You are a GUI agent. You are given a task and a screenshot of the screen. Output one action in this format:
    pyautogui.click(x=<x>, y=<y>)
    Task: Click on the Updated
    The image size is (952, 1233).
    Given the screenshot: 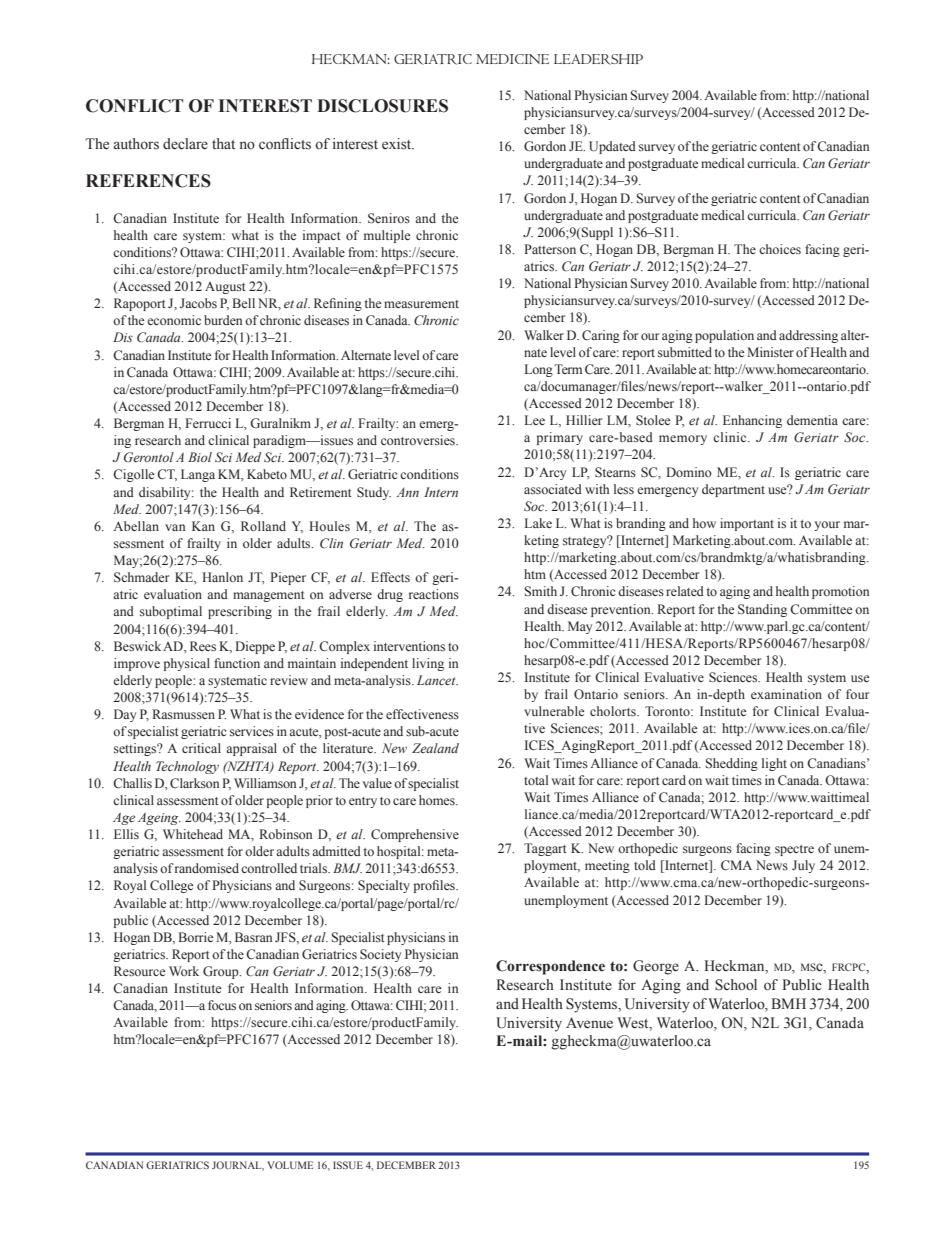 What is the action you would take?
    pyautogui.click(x=612, y=147)
